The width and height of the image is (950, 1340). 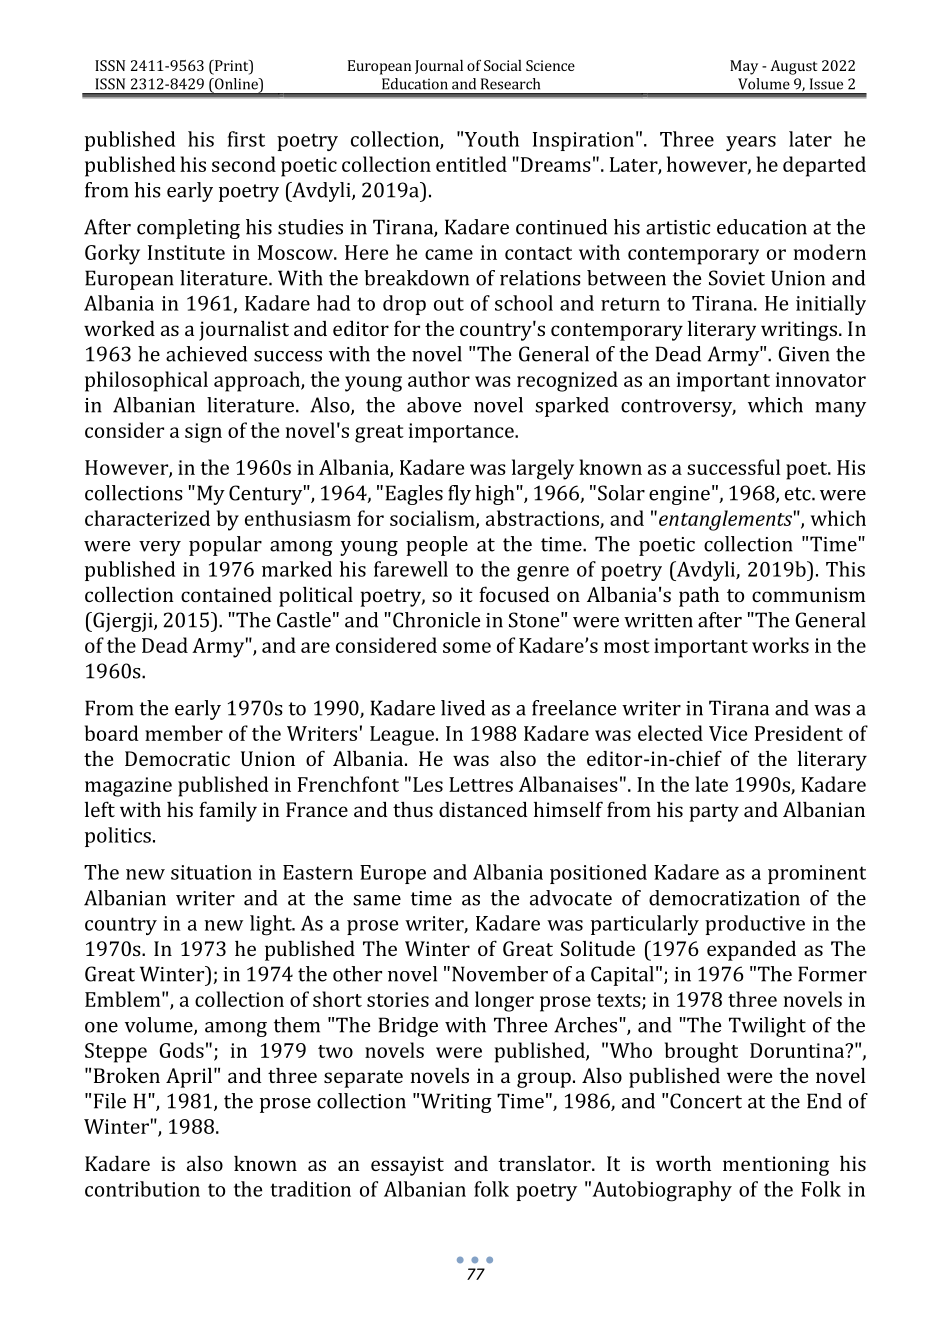 What do you see at coordinates (246, 139) in the image?
I see `first` at bounding box center [246, 139].
